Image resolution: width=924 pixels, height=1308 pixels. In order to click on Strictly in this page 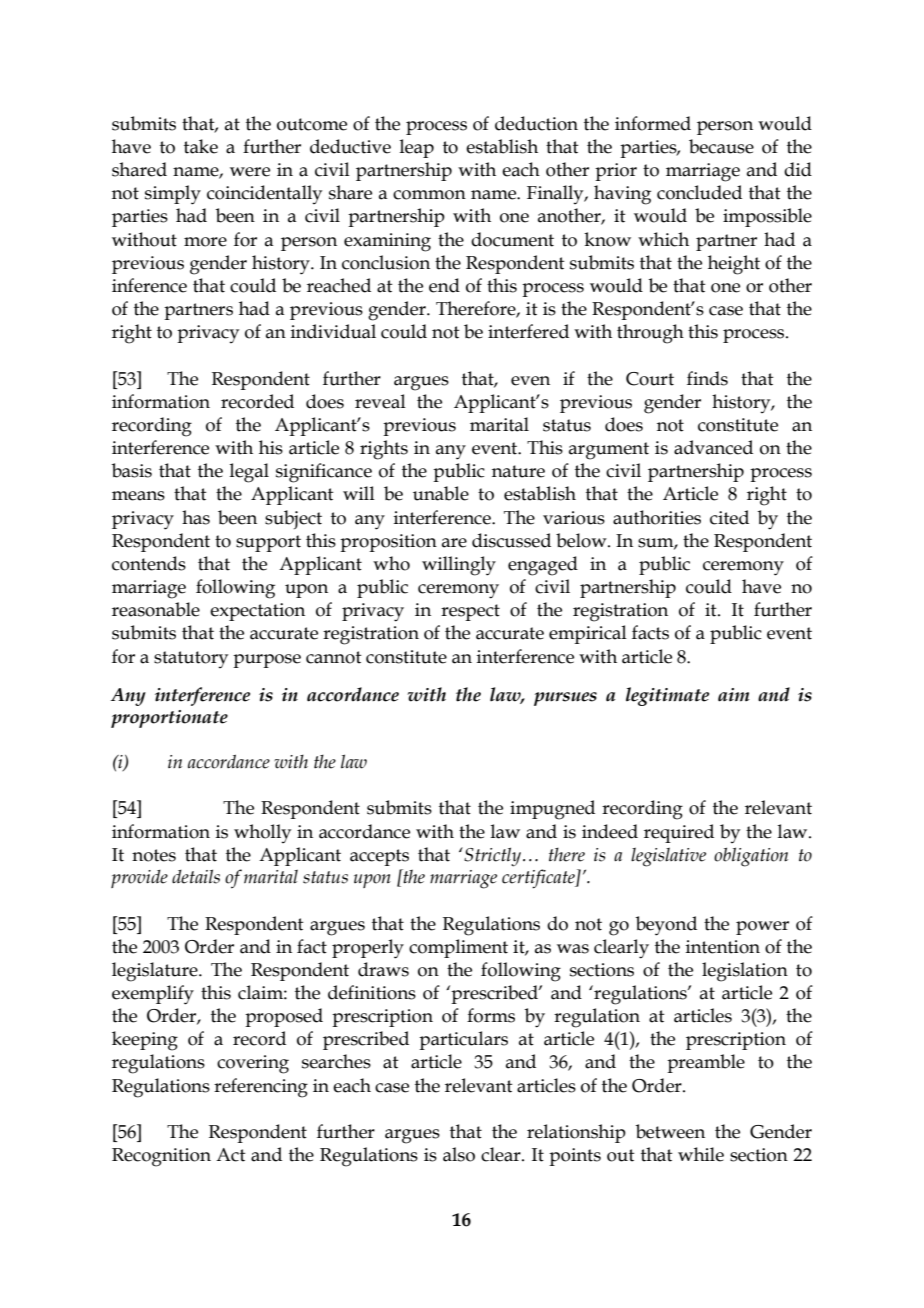, I will do `click(493, 857)`.
